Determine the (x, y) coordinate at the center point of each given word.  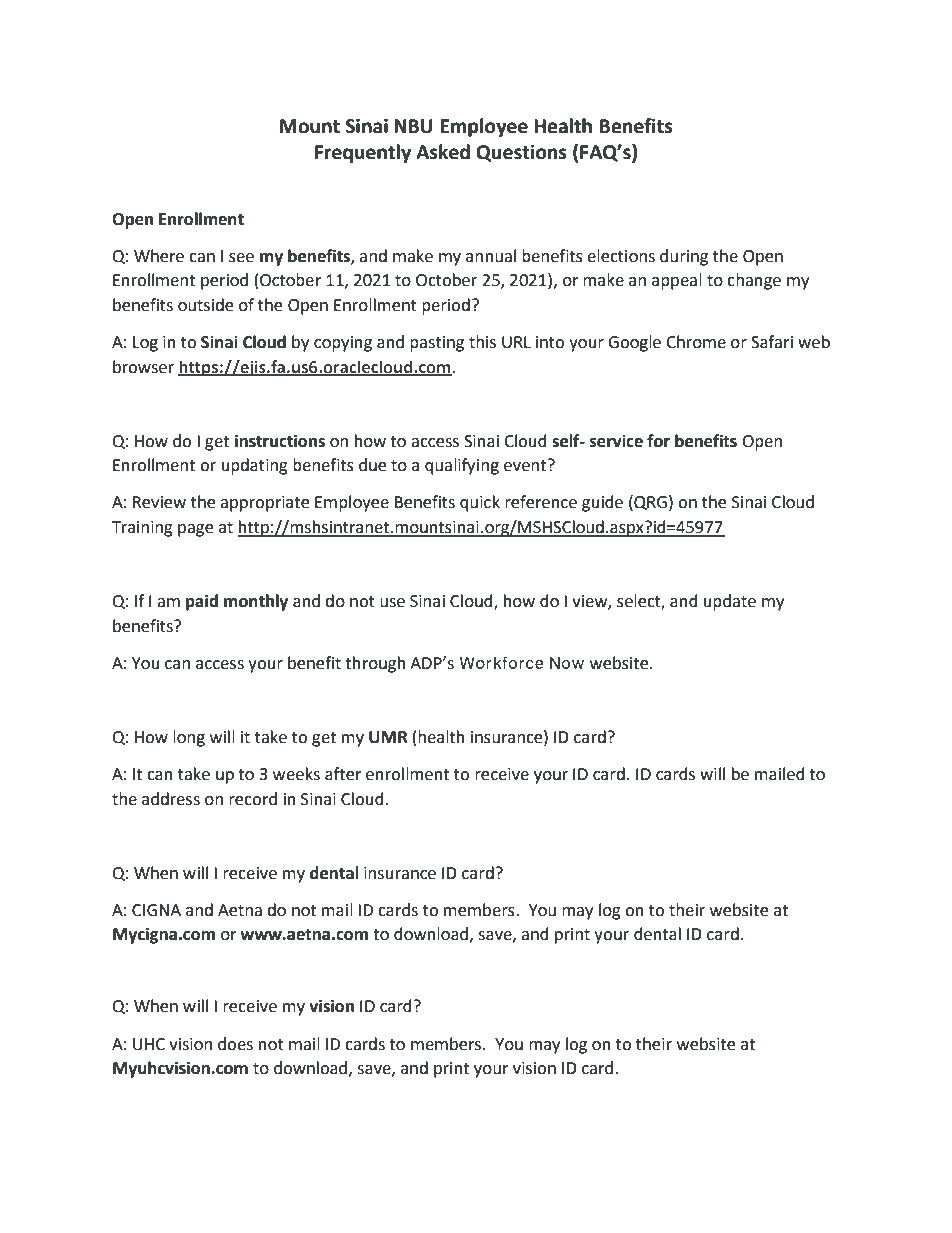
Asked (443, 152)
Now (567, 663)
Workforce (501, 662)
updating (255, 466)
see (241, 258)
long (189, 738)
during (684, 257)
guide (602, 503)
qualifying (462, 466)
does (235, 1044)
